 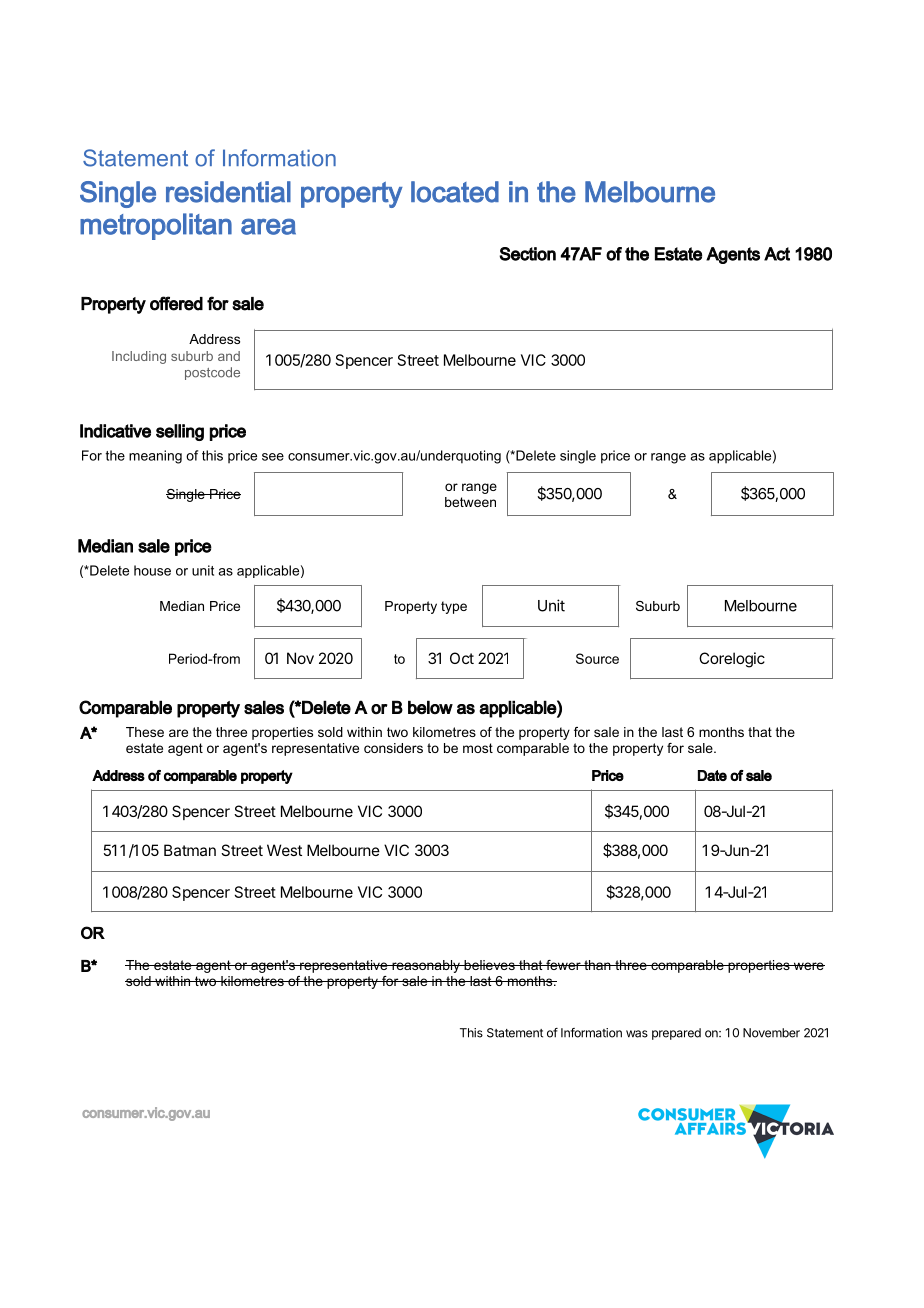 I want to click on Source, so click(x=597, y=658).
